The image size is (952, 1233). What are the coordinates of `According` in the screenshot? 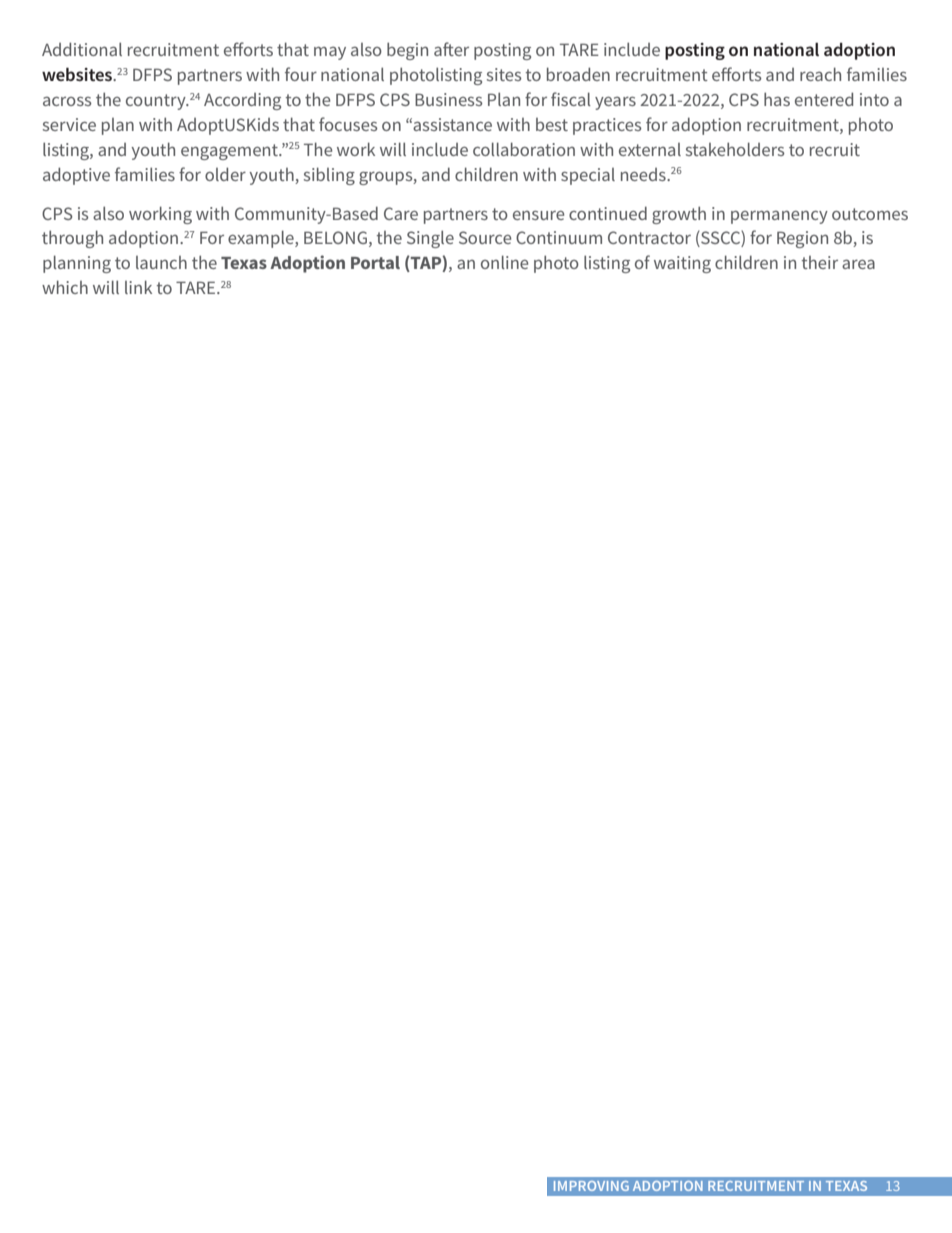 It's located at (242, 101).
